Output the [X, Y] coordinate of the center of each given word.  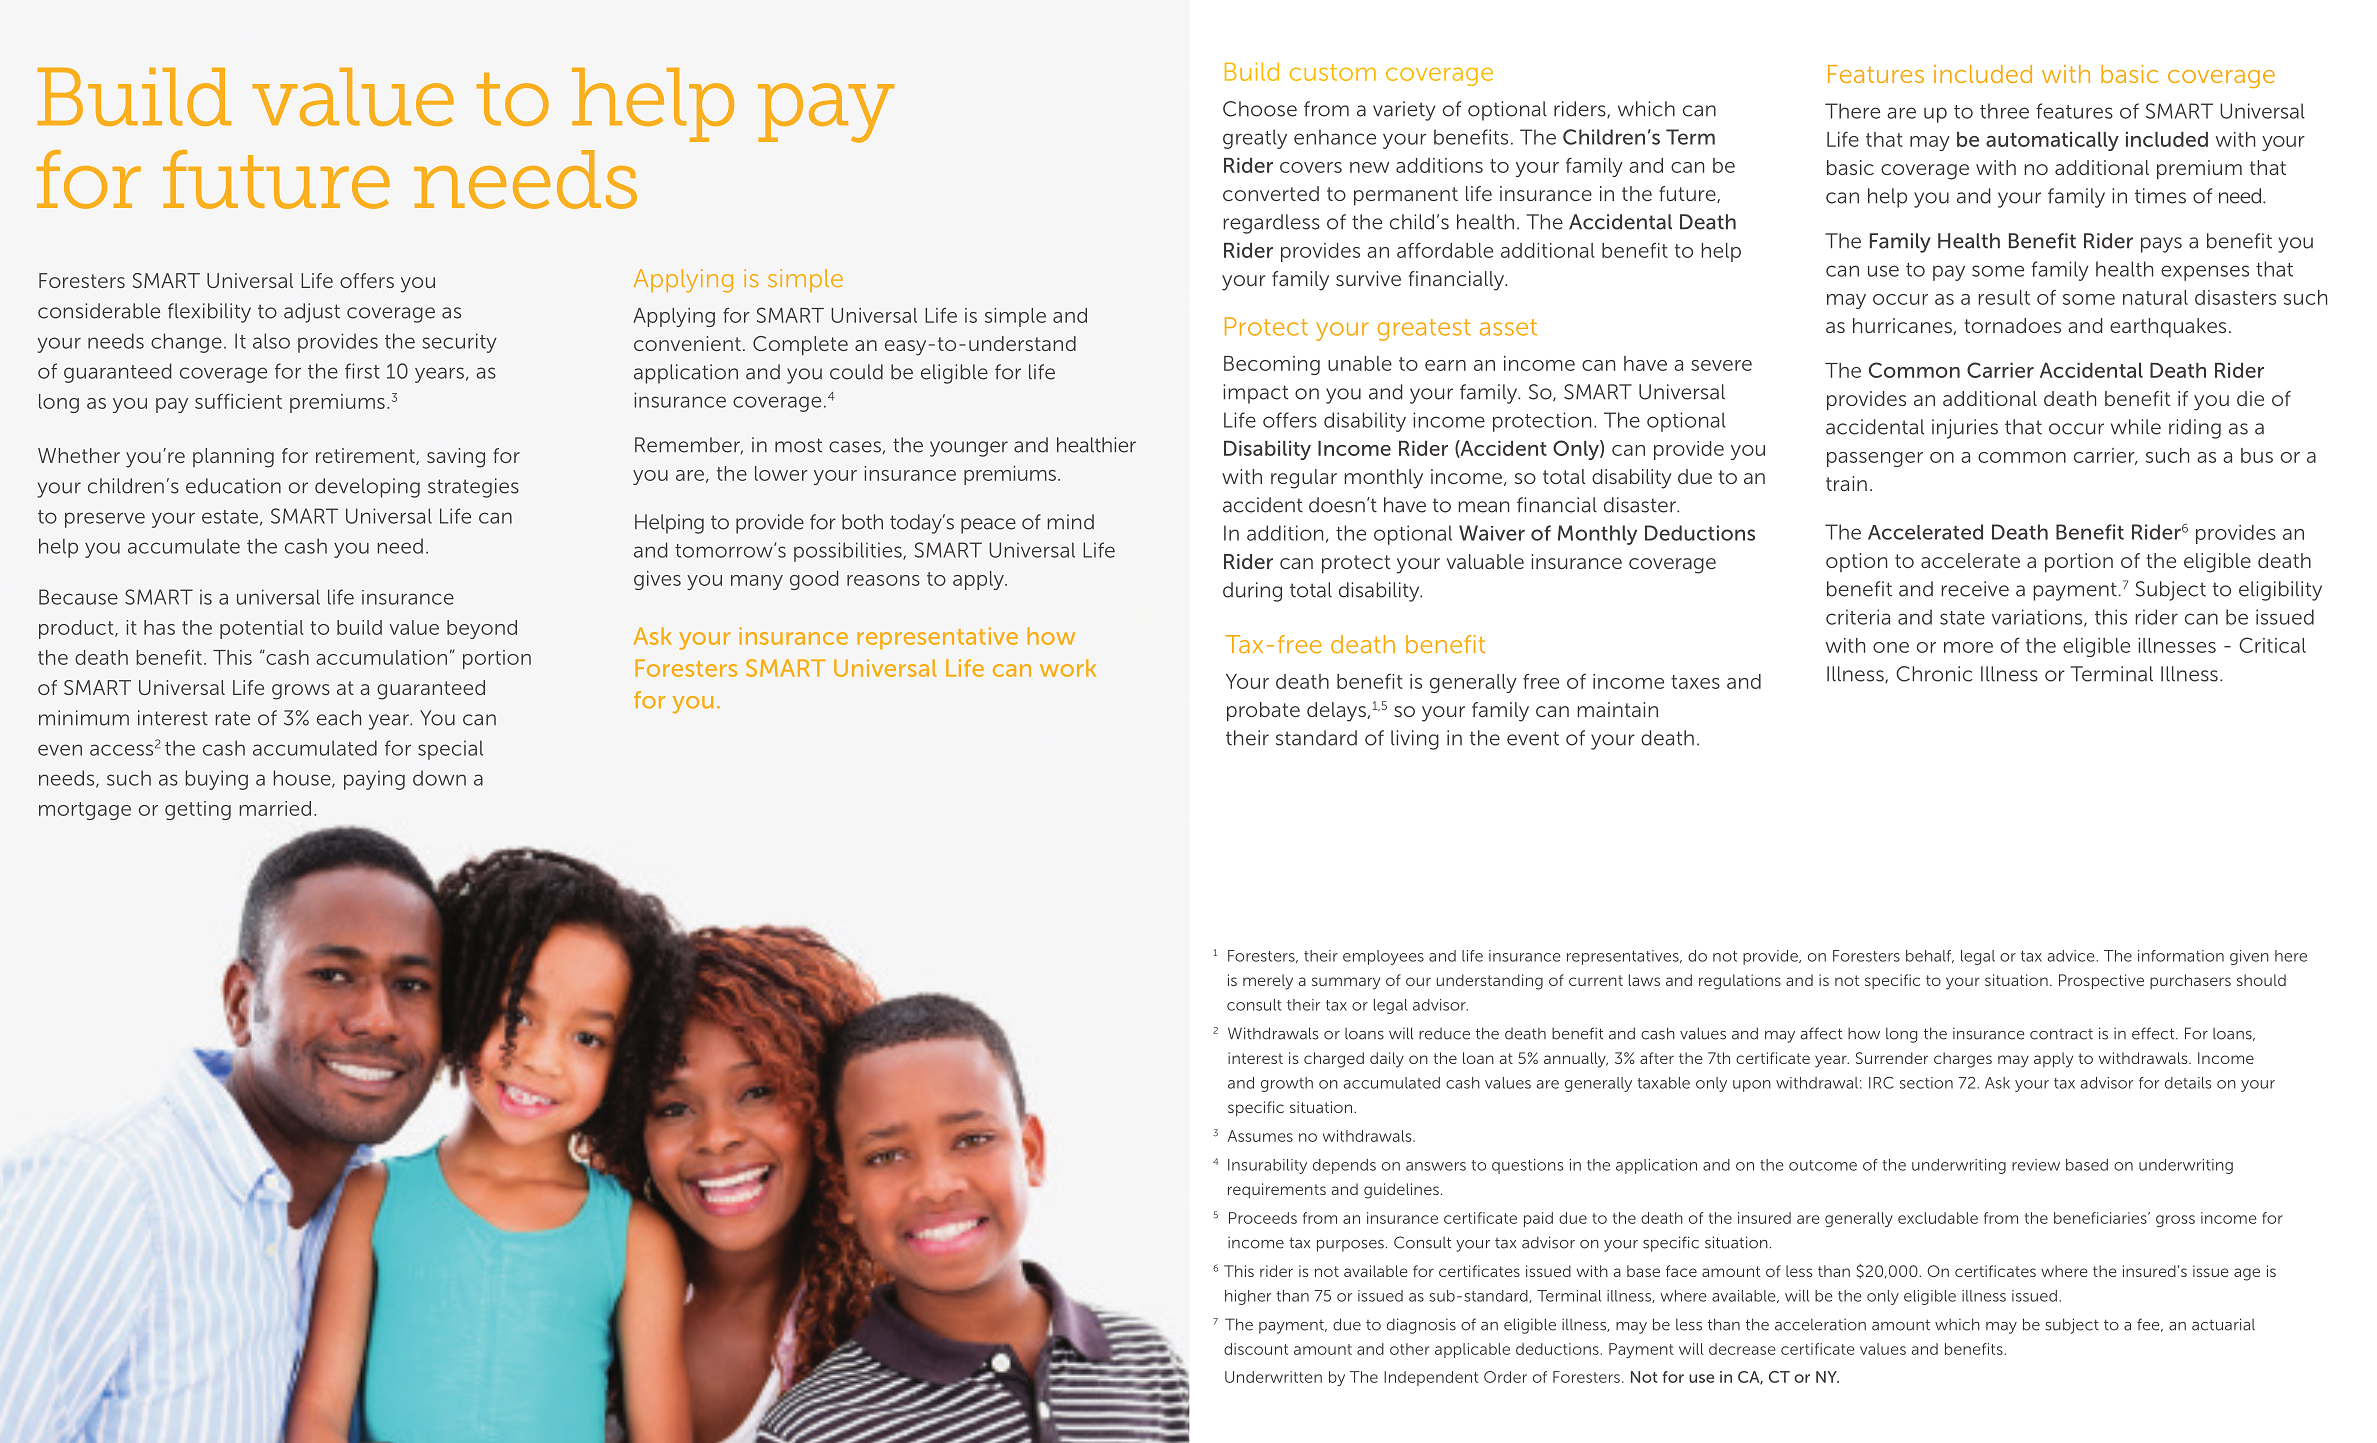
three [2004, 111]
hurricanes [1903, 326]
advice [2072, 956]
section [1926, 1083]
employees [1383, 957]
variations [2038, 618]
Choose [1260, 109]
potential [262, 629]
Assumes [1260, 1136]
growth [1287, 1084]
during [1252, 592]
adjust [312, 313]
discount [1256, 1349]
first [362, 371]
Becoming [1272, 365]
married [275, 808]
